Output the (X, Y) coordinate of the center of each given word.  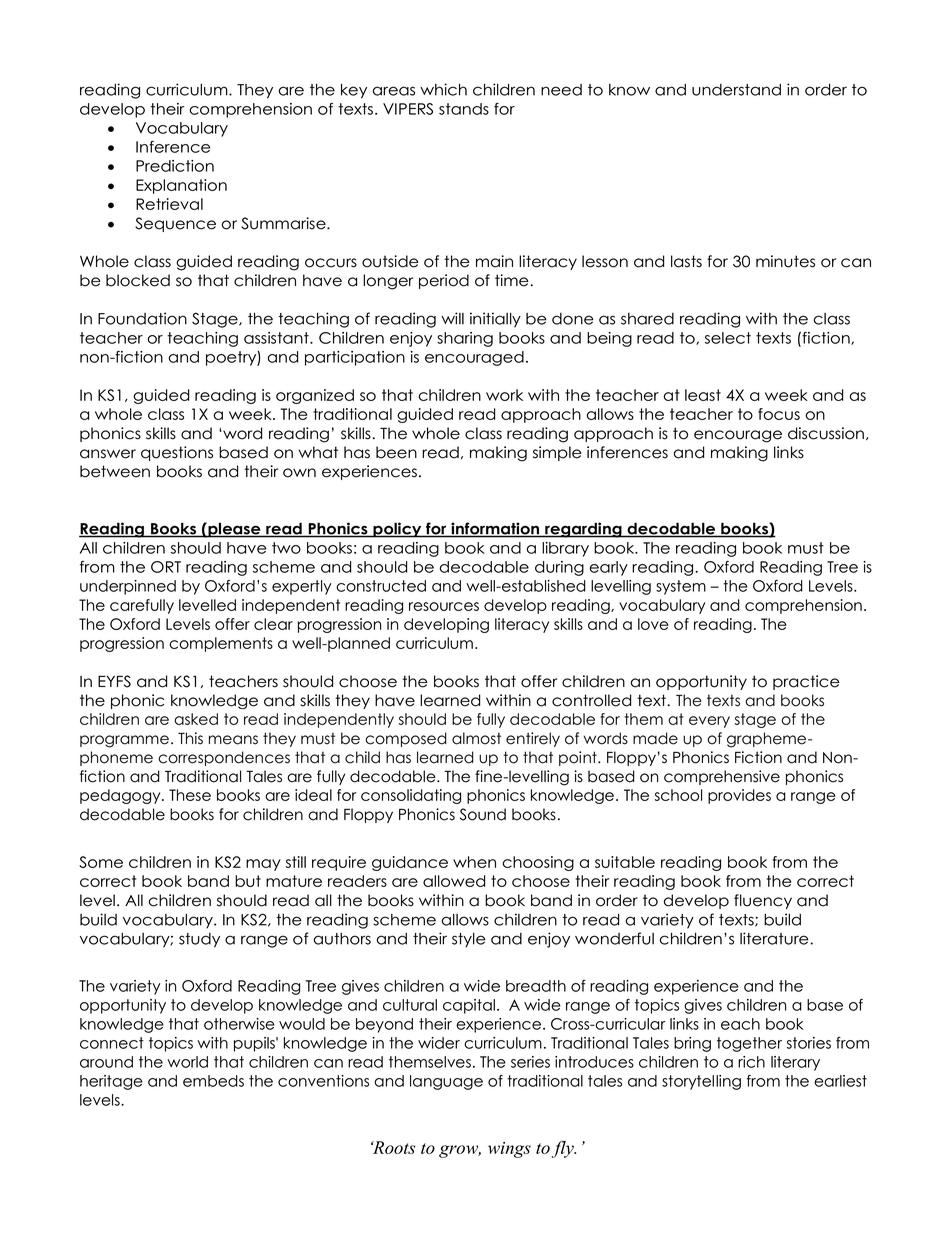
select (728, 338)
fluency (763, 901)
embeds (213, 1081)
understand (736, 90)
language (446, 1082)
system (681, 587)
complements (221, 644)
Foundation (142, 318)
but (248, 881)
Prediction (175, 166)
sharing (465, 339)
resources (444, 606)
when (474, 862)
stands (464, 109)
